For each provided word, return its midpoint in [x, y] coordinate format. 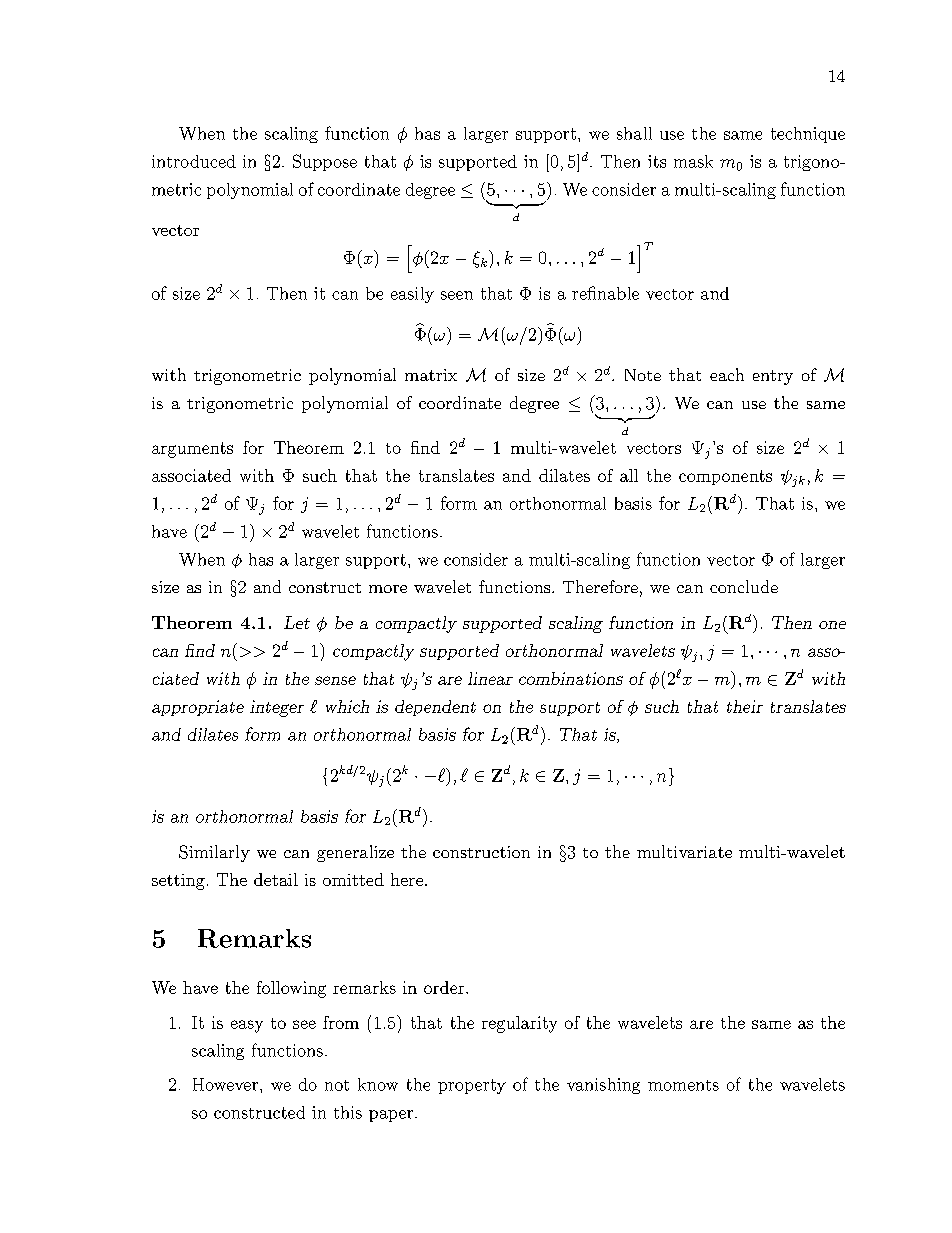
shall [634, 133]
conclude [744, 586]
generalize [355, 853]
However [225, 1084]
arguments [192, 450]
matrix [431, 375]
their [745, 706]
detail [276, 879]
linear [490, 678]
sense [335, 680]
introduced [194, 161]
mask [693, 161]
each [727, 374]
